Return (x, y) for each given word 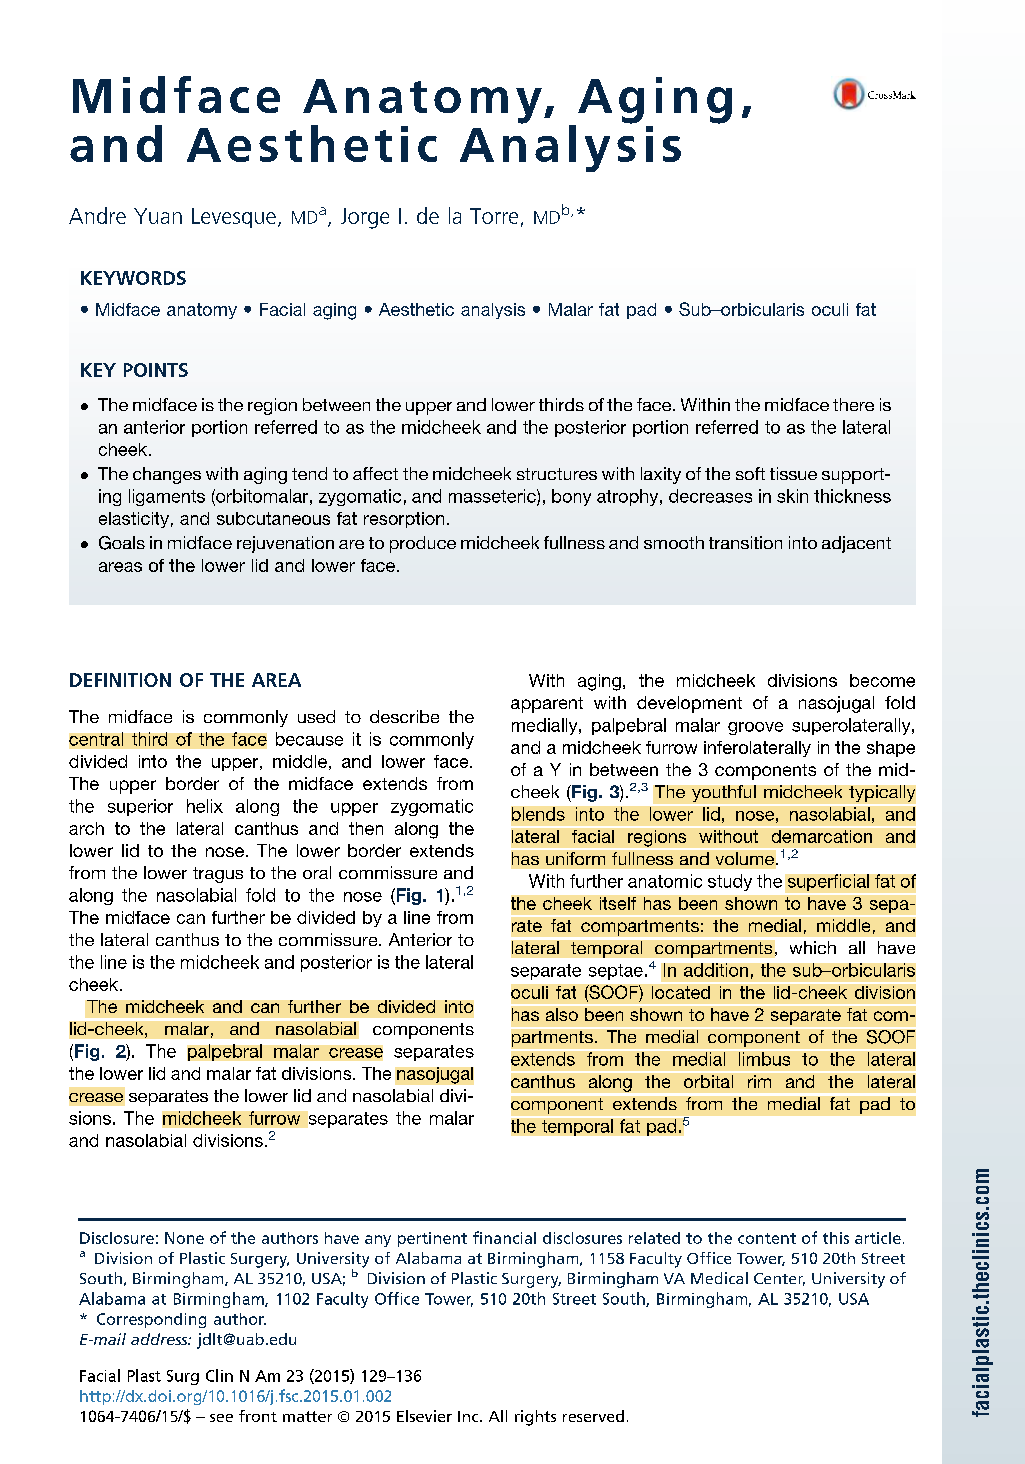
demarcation (822, 836)
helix (205, 806)
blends (538, 814)
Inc (469, 1416)
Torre (494, 216)
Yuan (158, 216)
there (853, 404)
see (221, 1418)
